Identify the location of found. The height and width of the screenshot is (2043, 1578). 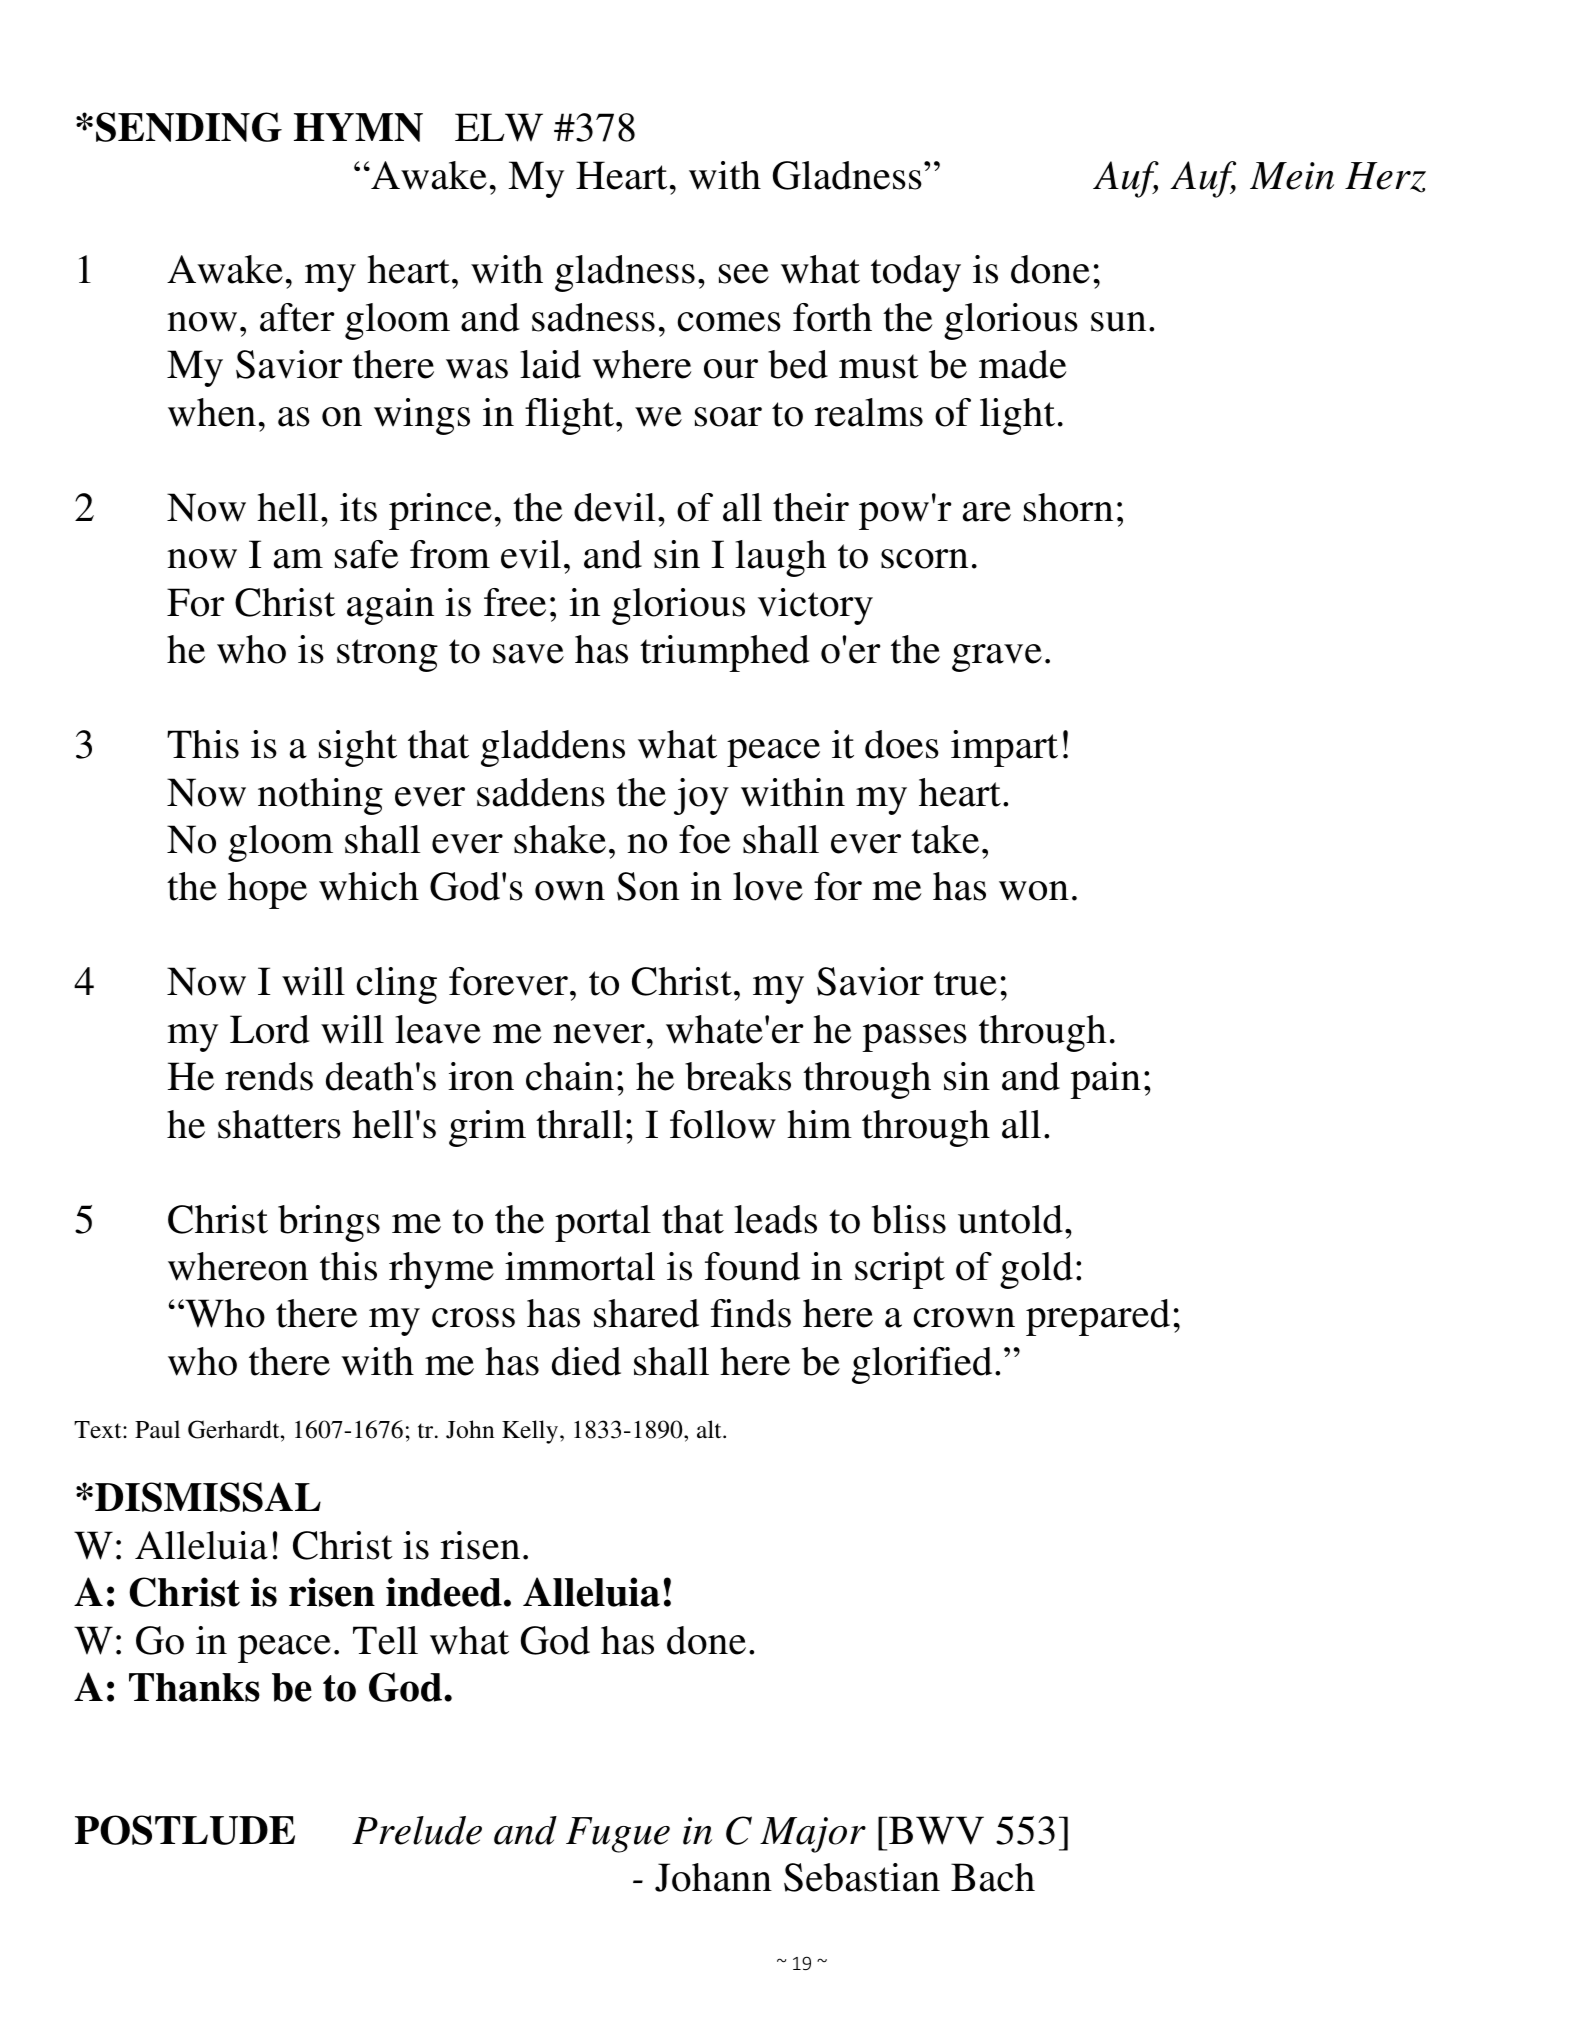
(752, 1266).
